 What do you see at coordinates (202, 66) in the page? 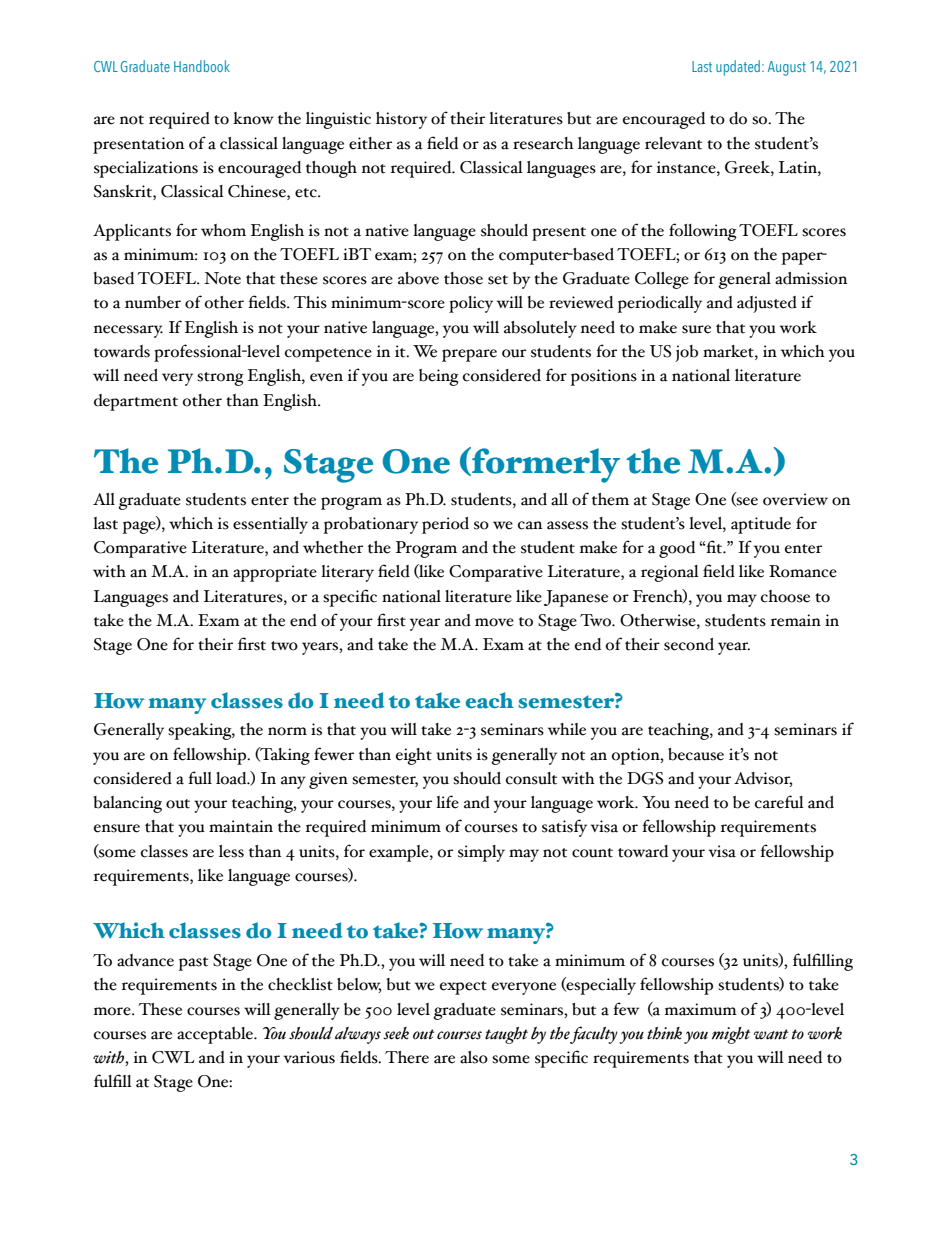
I see `Handbook` at bounding box center [202, 66].
